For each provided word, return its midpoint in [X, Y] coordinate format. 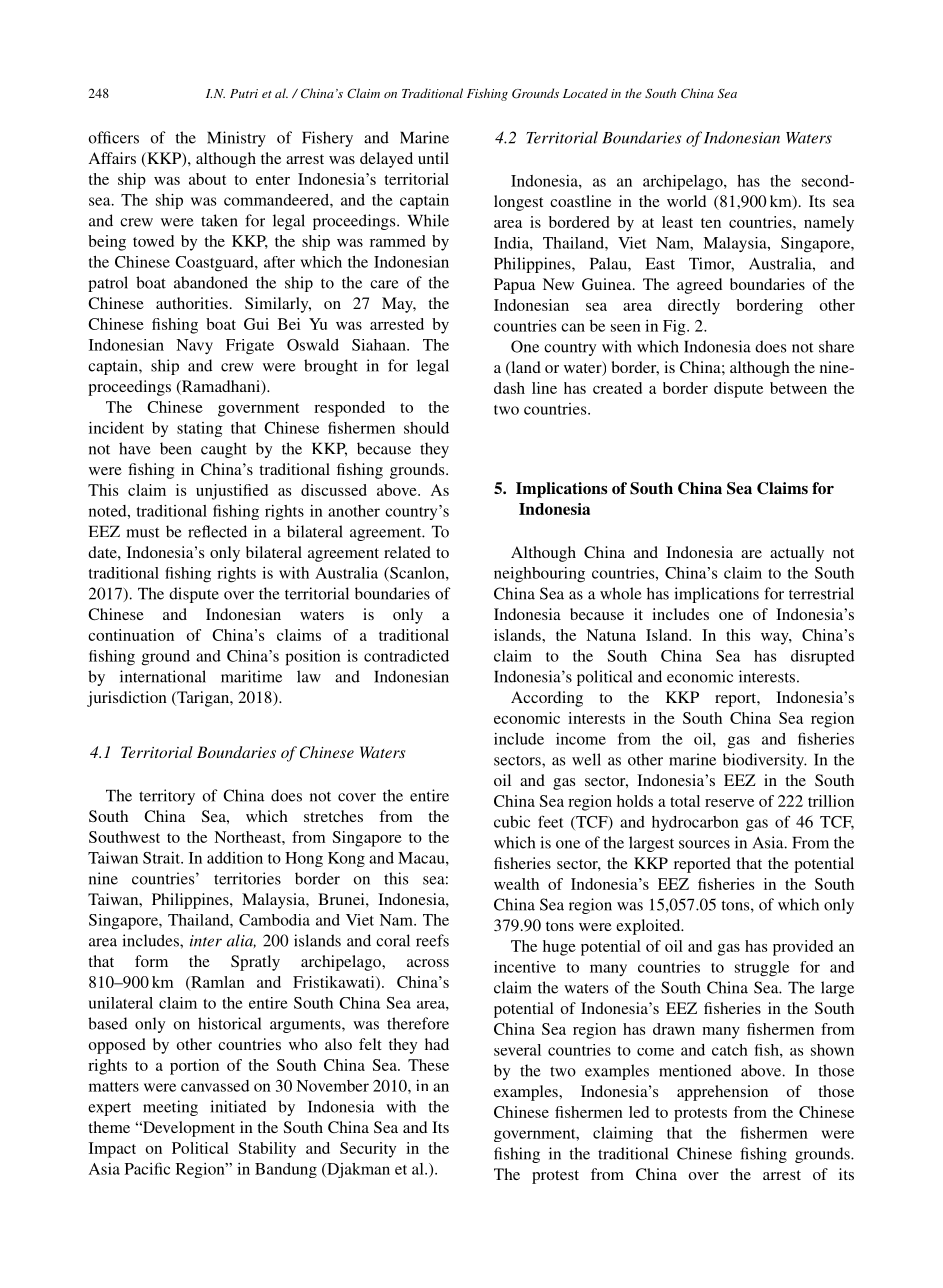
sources [704, 844]
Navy [194, 347]
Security [368, 1150]
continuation [131, 635]
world [686, 201]
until [433, 158]
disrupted [822, 658]
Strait [162, 858]
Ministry [236, 139]
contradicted [406, 656]
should [426, 428]
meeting [170, 1108]
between [798, 388]
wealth [516, 884]
